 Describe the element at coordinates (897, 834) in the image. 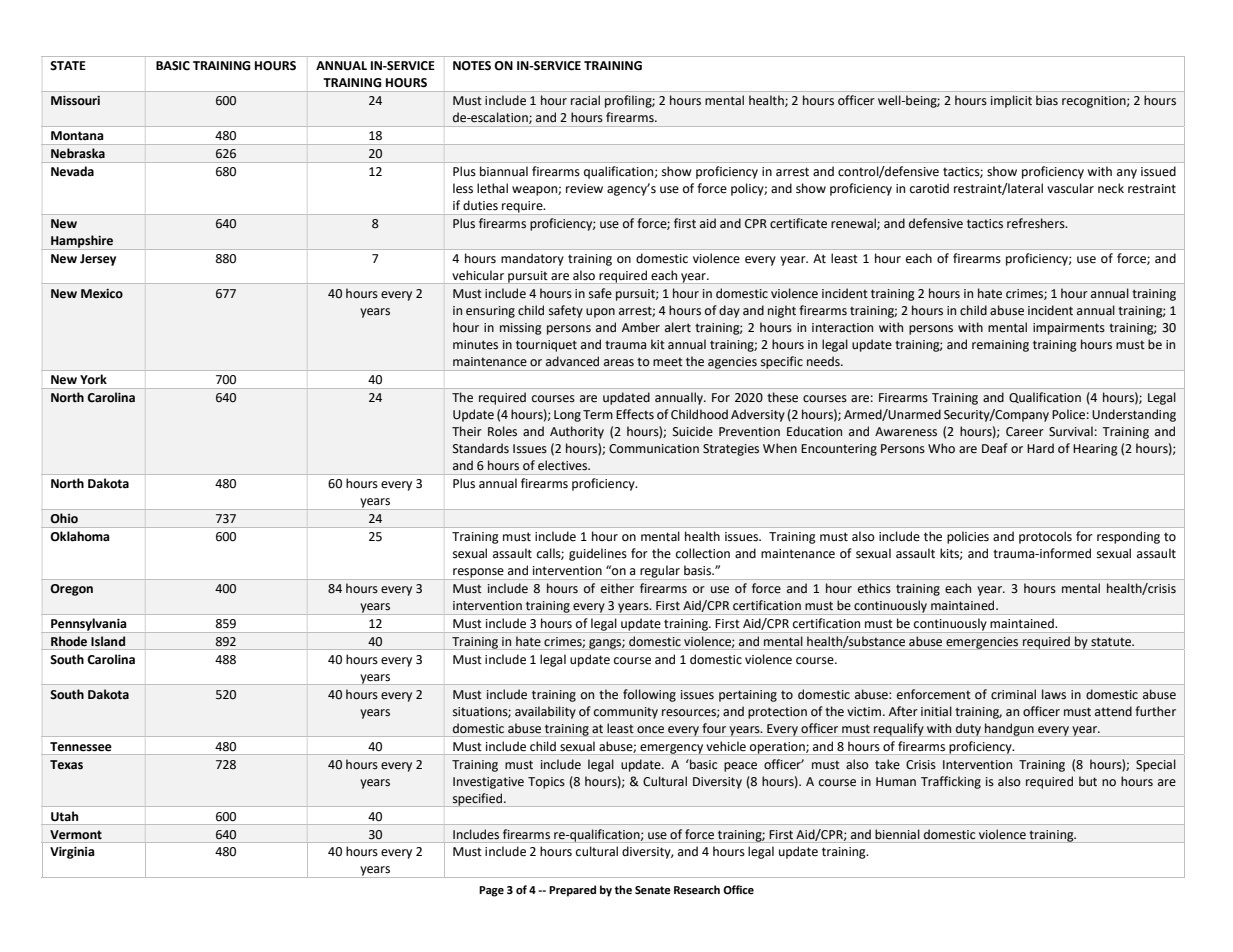

I see `biennial` at that location.
